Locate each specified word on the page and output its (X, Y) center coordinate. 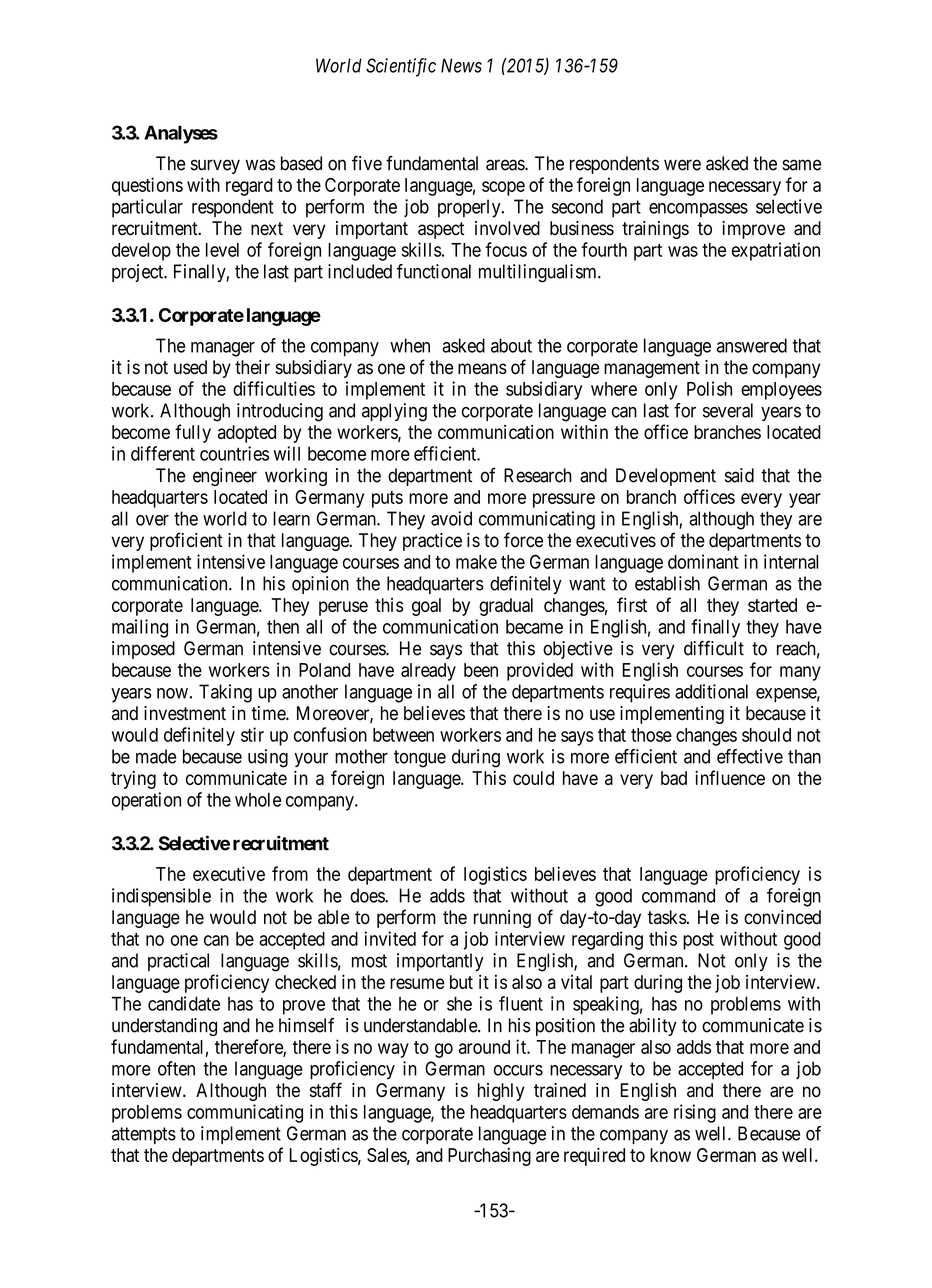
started (772, 605)
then (283, 626)
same (802, 165)
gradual (506, 607)
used (190, 367)
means (482, 369)
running (502, 919)
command (678, 895)
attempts (144, 1135)
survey (215, 166)
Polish (709, 388)
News (461, 65)
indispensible (161, 897)
